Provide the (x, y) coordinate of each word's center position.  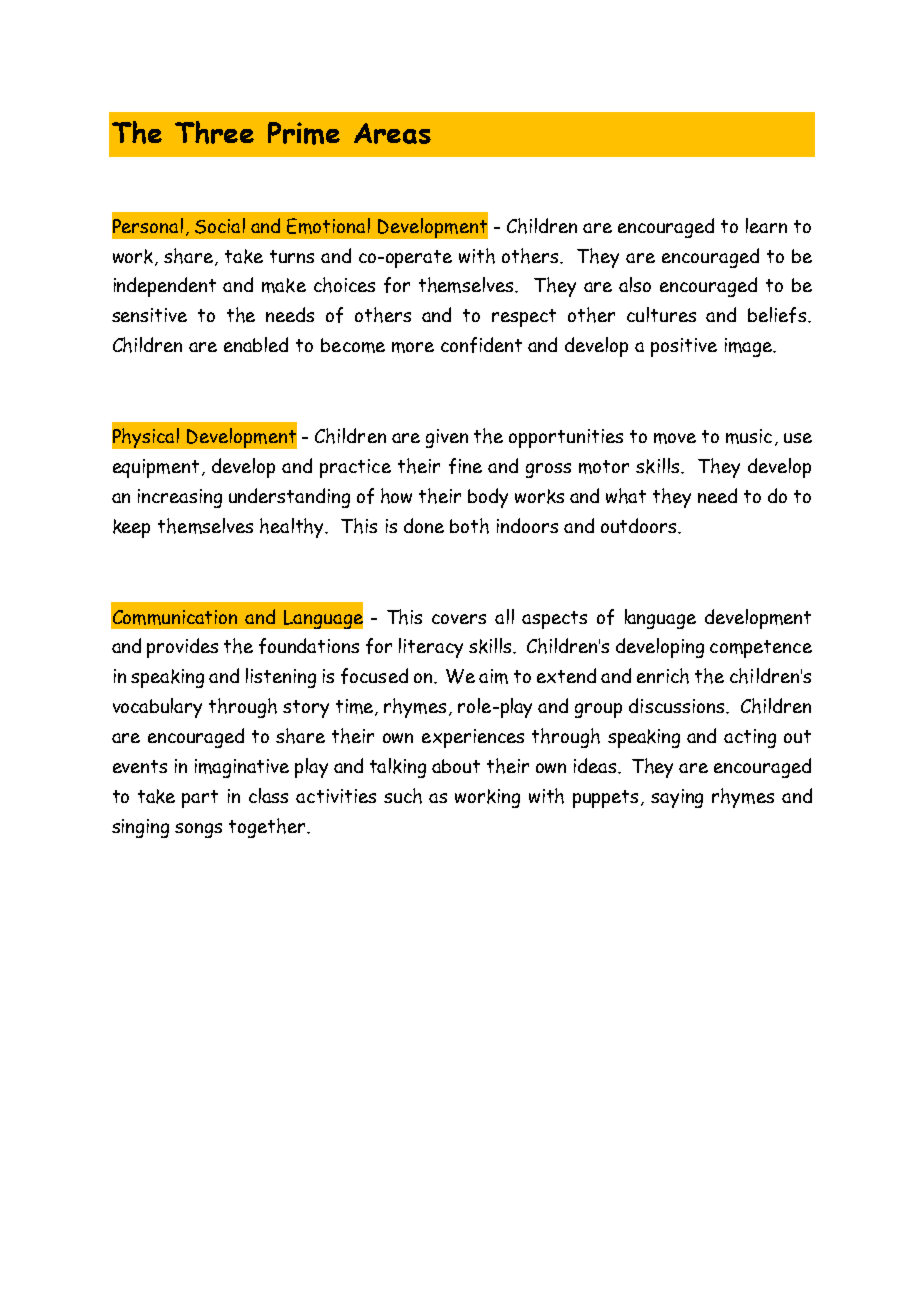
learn (766, 225)
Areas (392, 133)
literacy (431, 648)
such (403, 796)
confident (481, 345)
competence (761, 649)
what (626, 496)
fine (465, 466)
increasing (180, 498)
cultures (661, 314)
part (200, 799)
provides (182, 648)
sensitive (149, 315)
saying (677, 798)
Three (214, 132)
